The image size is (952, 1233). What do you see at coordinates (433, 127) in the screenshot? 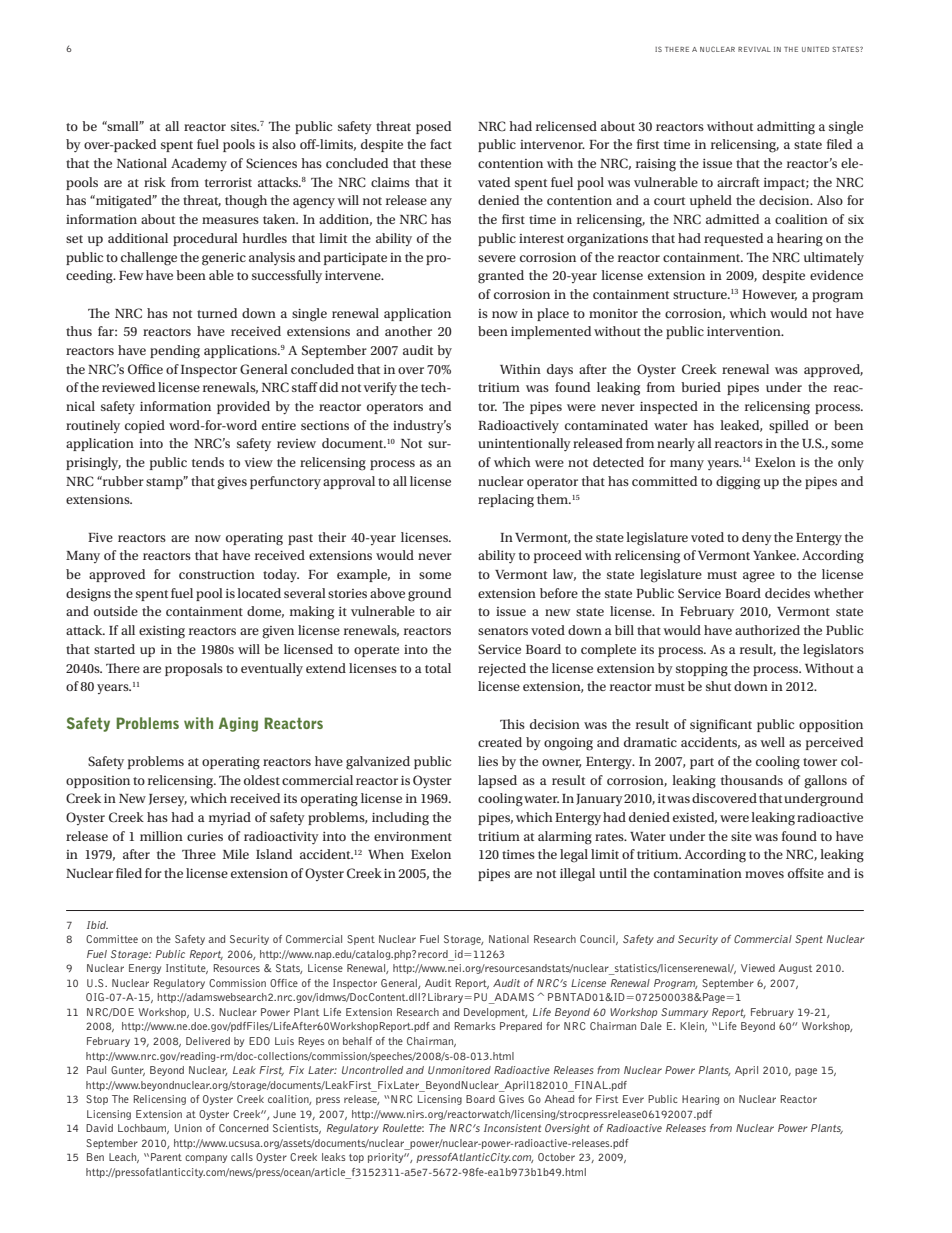
I see `posed` at bounding box center [433, 127].
